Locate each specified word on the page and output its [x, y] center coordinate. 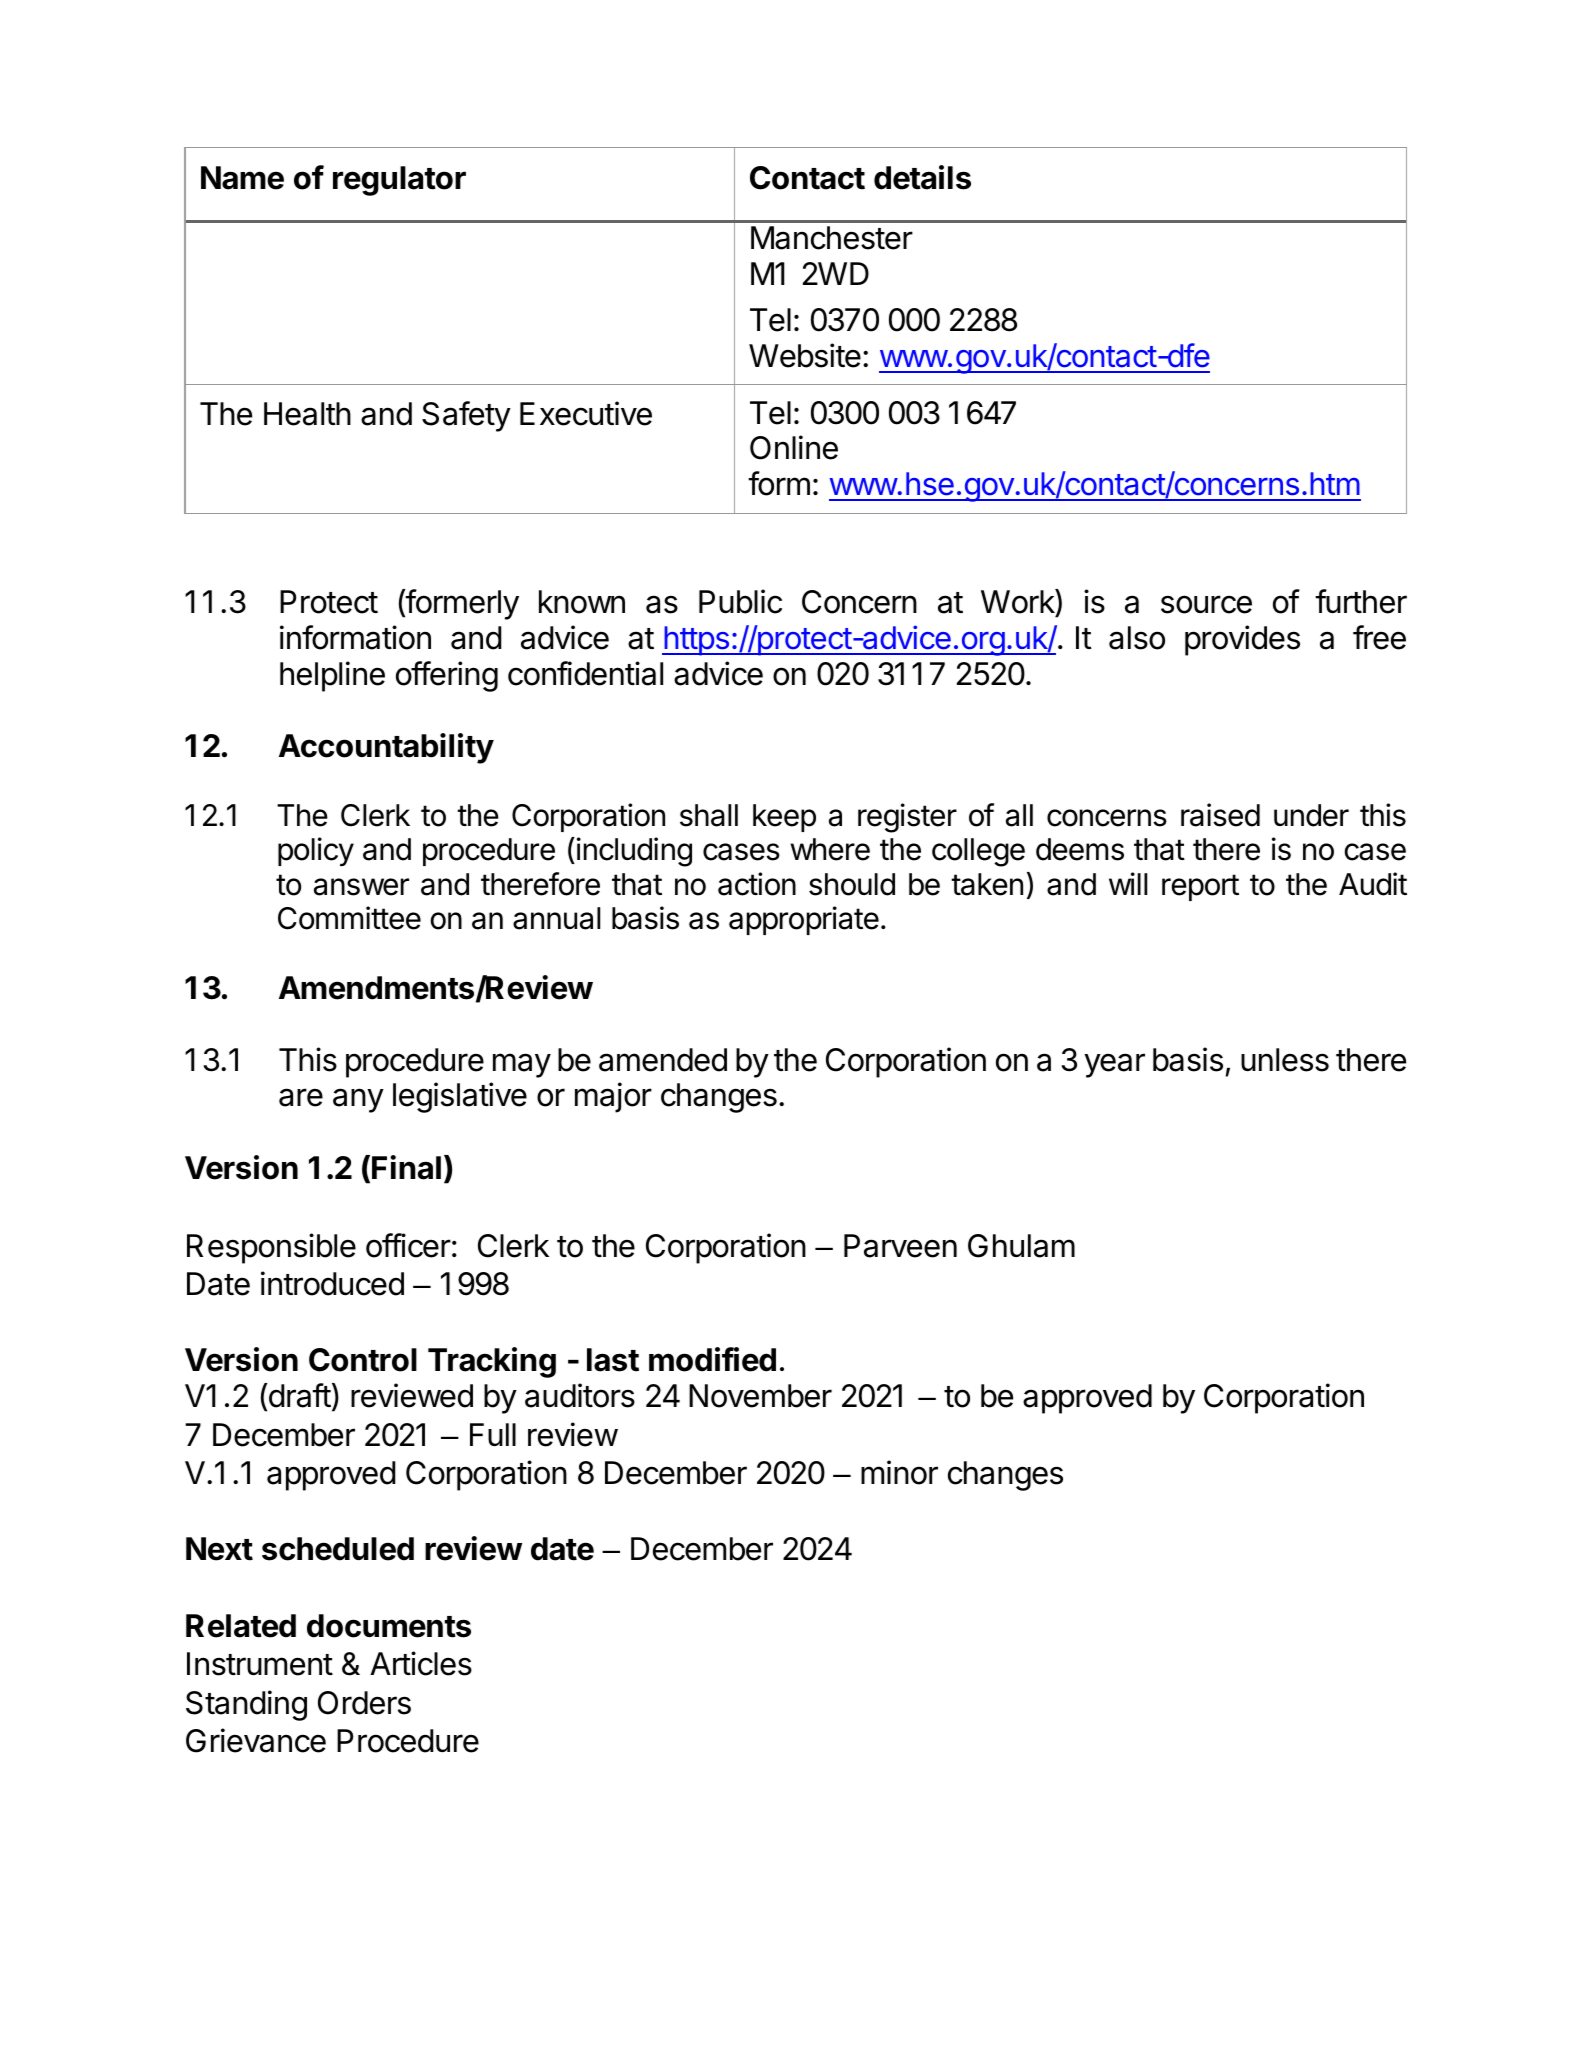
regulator [399, 181]
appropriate [804, 920]
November [760, 1396]
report [1200, 887]
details [922, 177]
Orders [364, 1703]
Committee [349, 918]
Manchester [832, 238]
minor [899, 1472]
